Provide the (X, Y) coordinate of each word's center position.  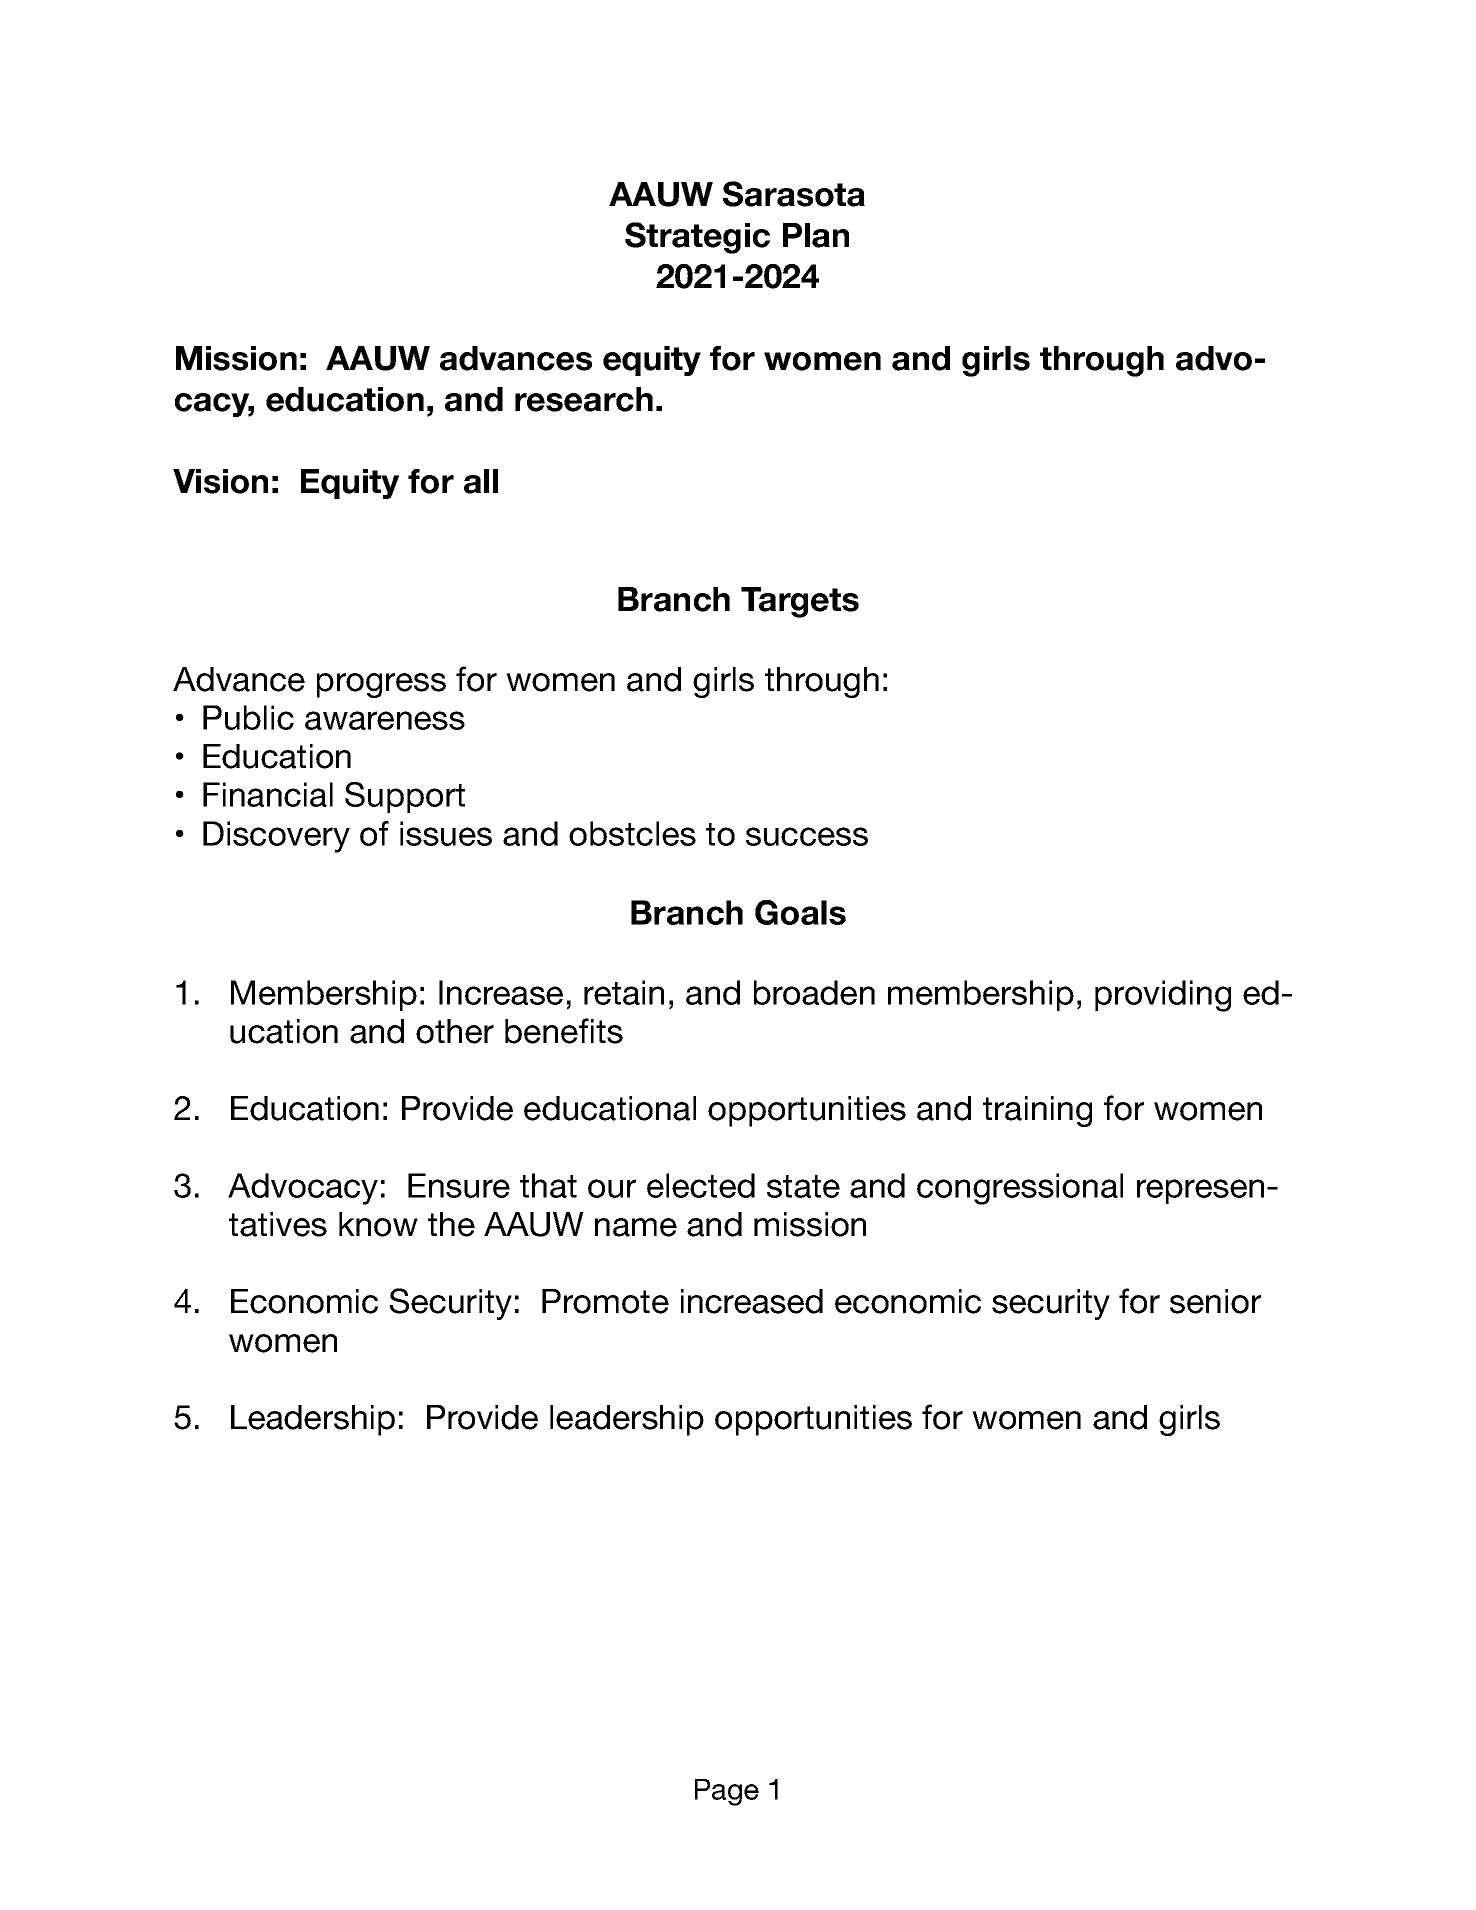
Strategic (697, 238)
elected (701, 1185)
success (807, 836)
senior (1215, 1301)
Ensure (459, 1185)
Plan (816, 235)
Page (727, 1792)
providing (1163, 996)
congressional (1020, 1189)
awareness (385, 720)
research (584, 399)
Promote (605, 1301)
